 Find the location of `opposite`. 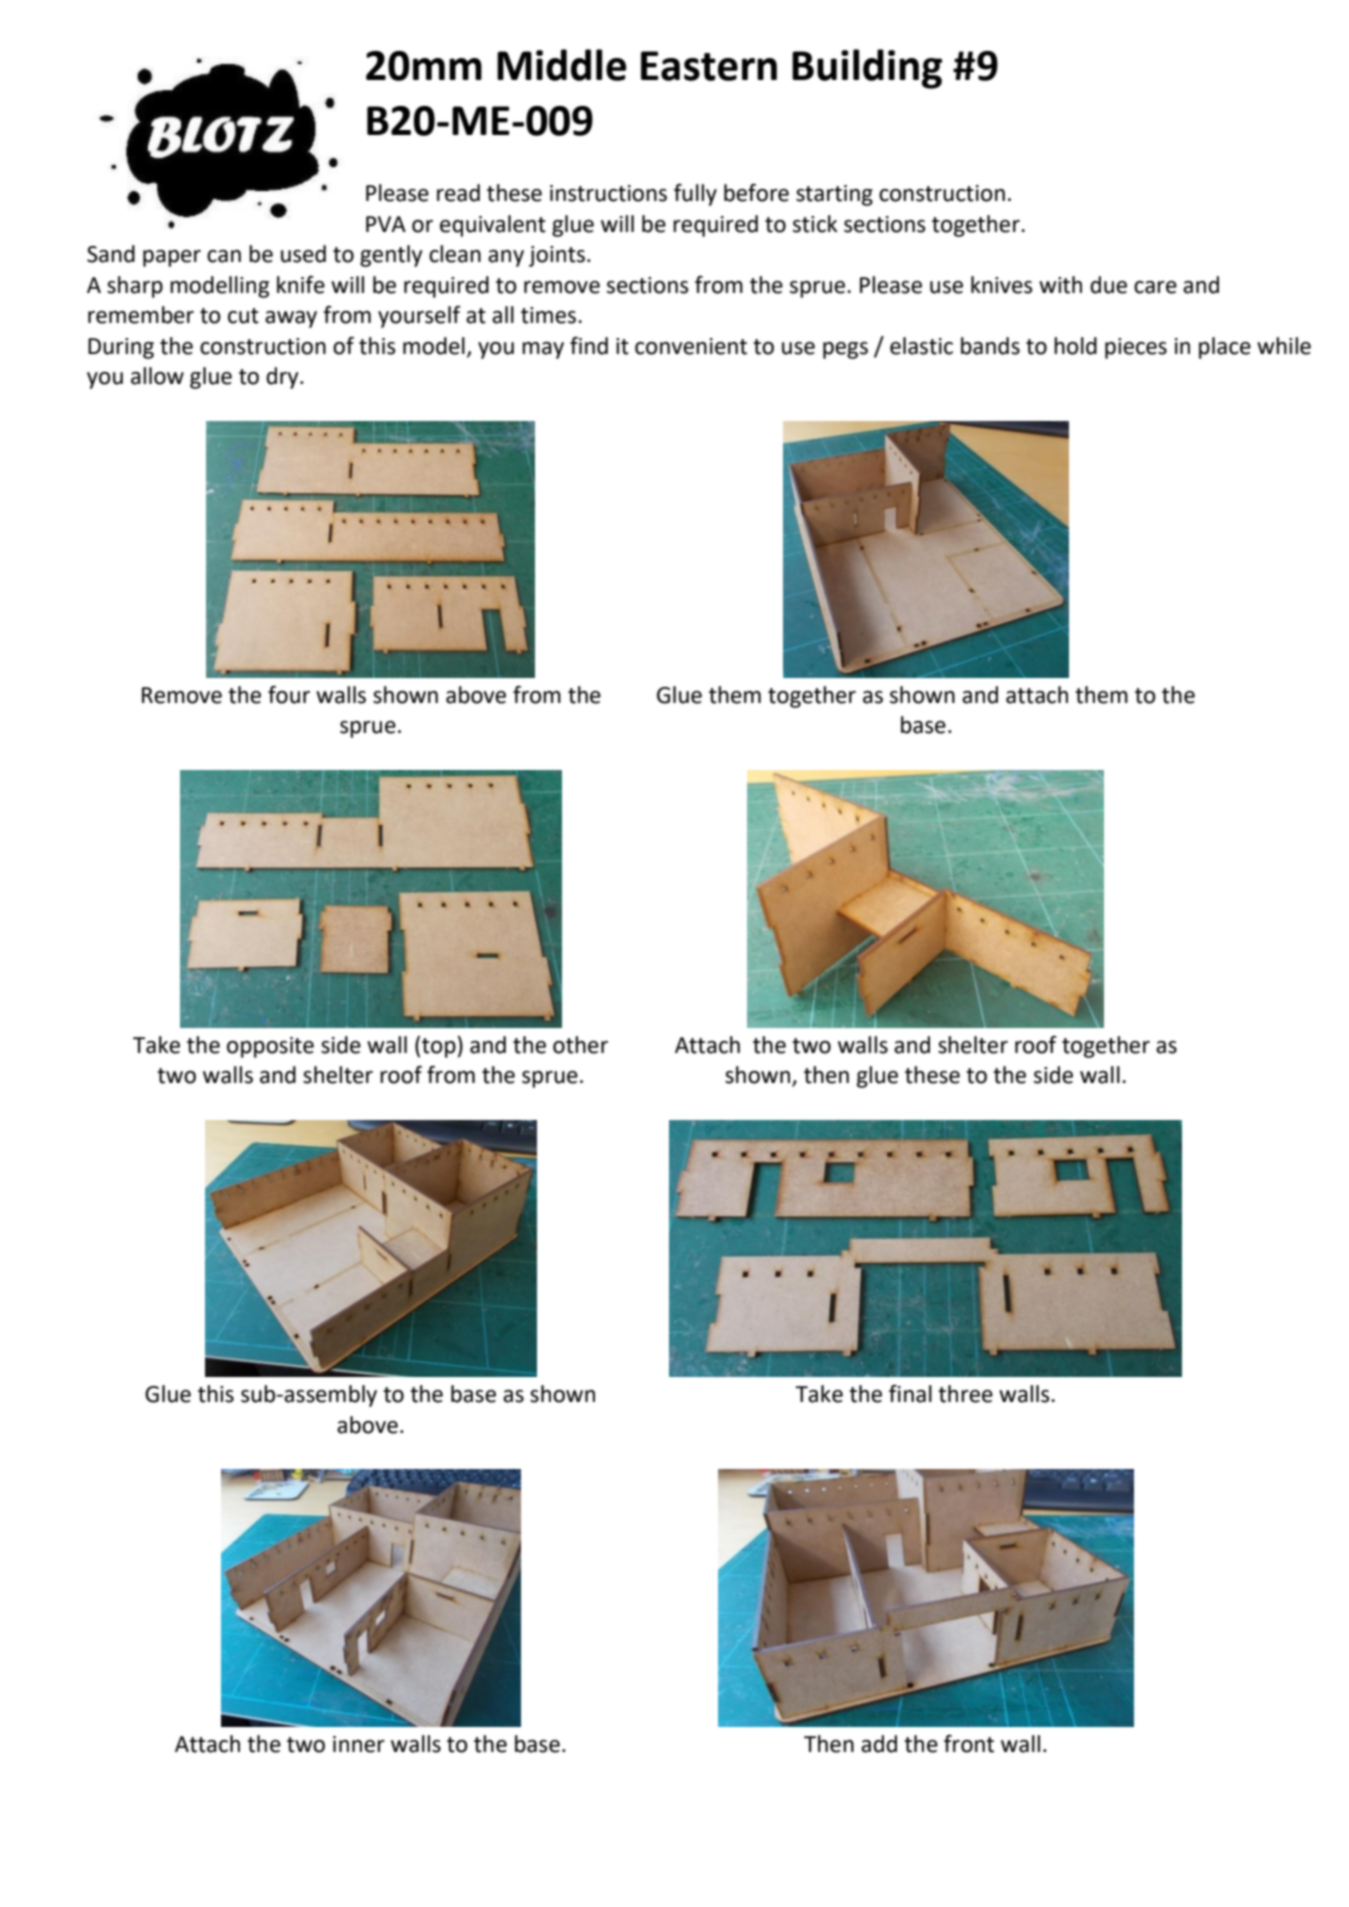

opposite is located at coordinates (270, 1047).
